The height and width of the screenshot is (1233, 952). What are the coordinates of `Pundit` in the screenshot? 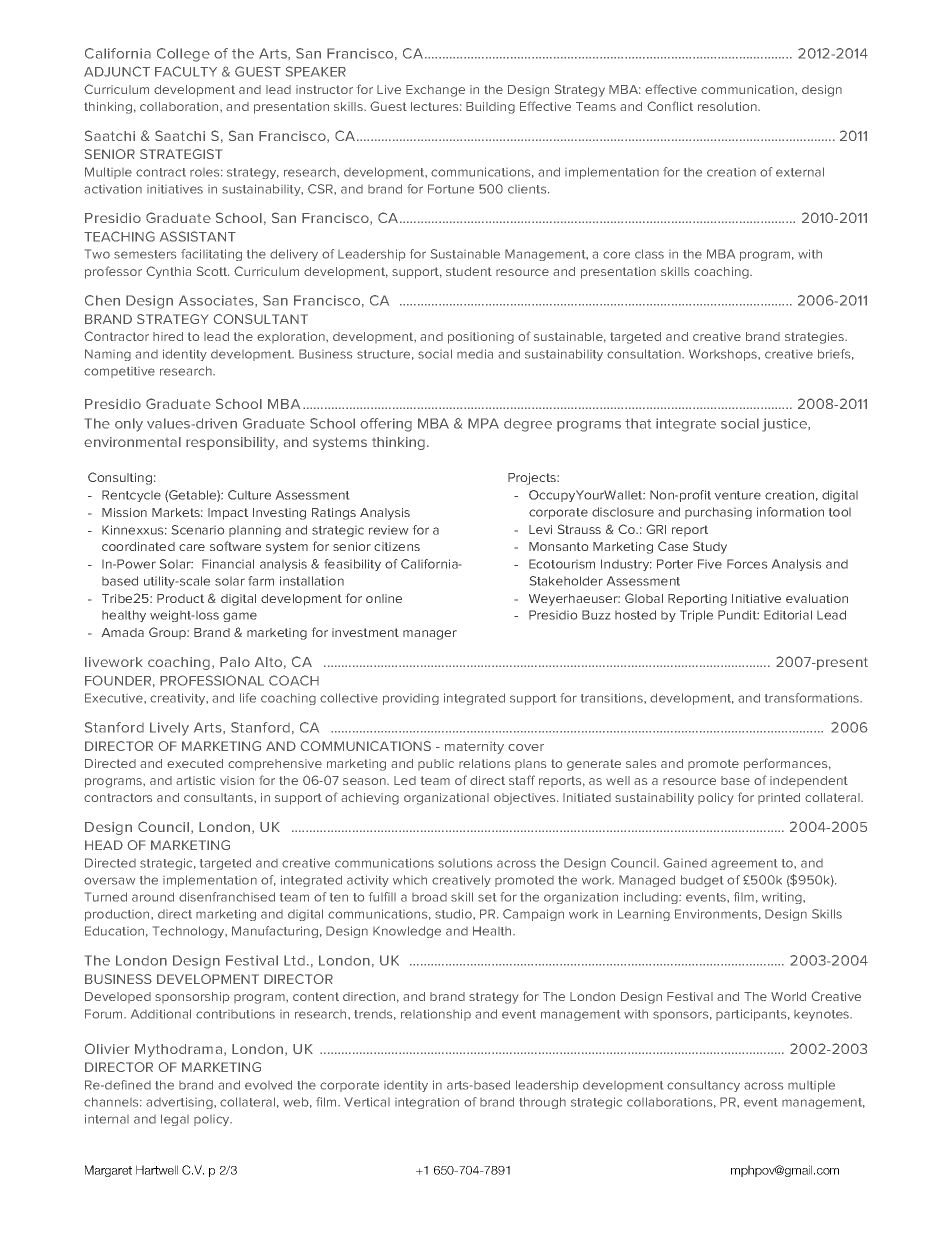 It's located at (738, 615).
